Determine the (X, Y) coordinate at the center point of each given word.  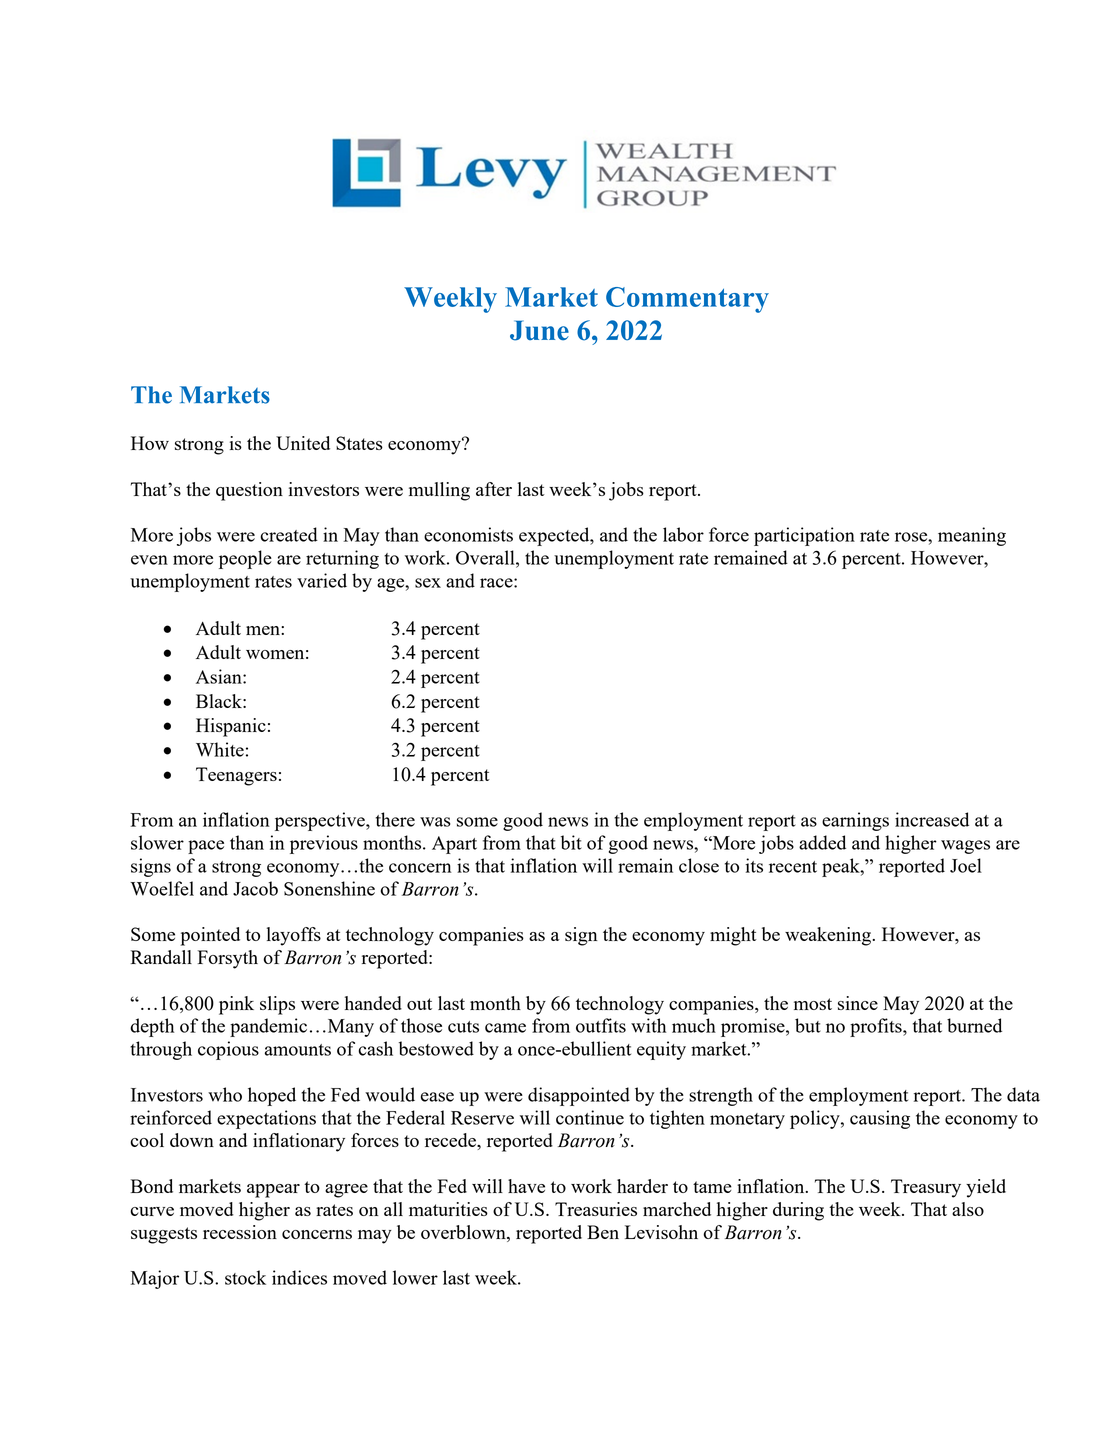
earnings (855, 821)
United (303, 443)
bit (571, 842)
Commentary (687, 300)
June (539, 330)
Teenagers (236, 776)
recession (240, 1232)
